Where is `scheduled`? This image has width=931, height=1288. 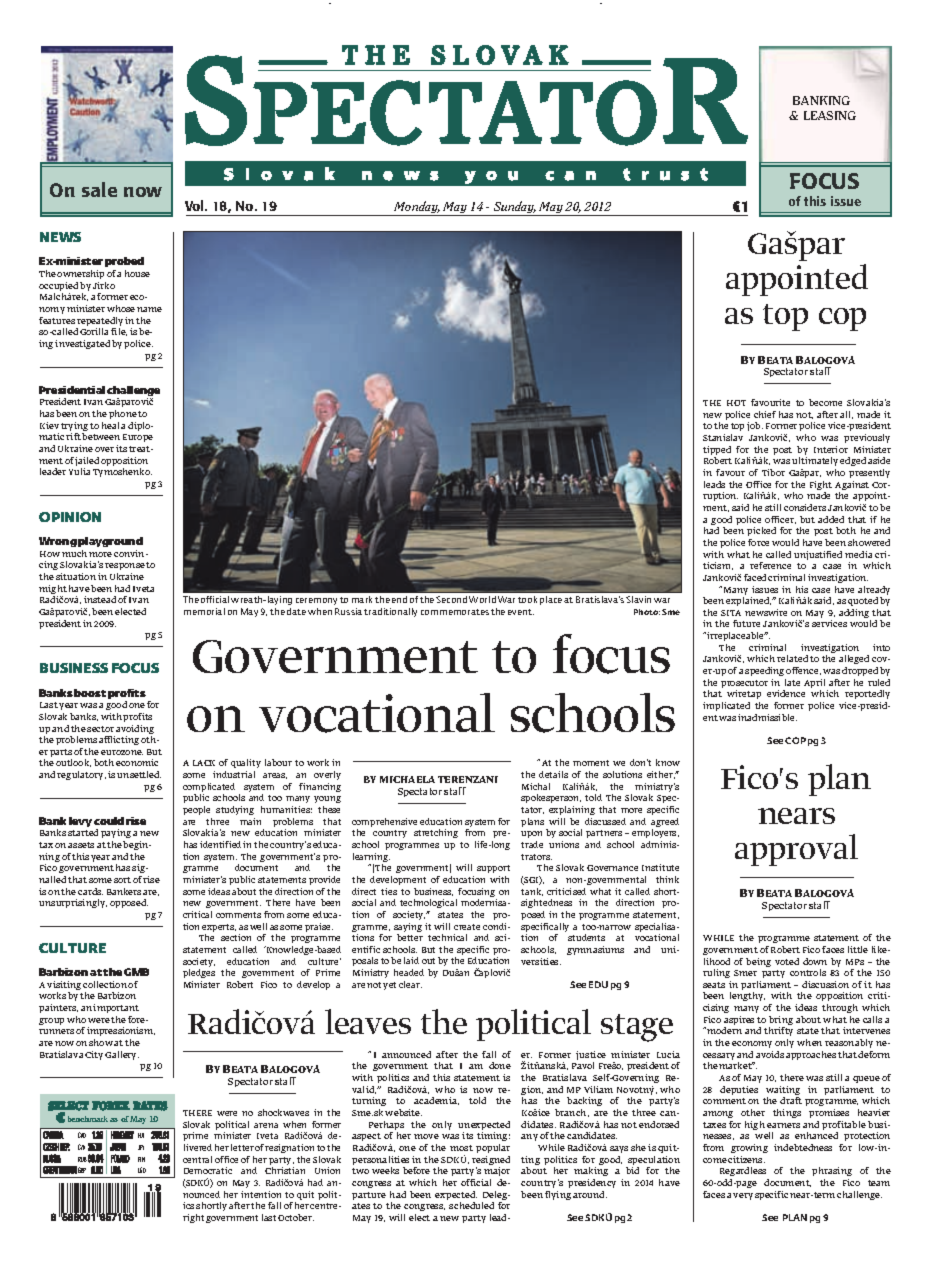
scheduled is located at coordinates (471, 1205).
